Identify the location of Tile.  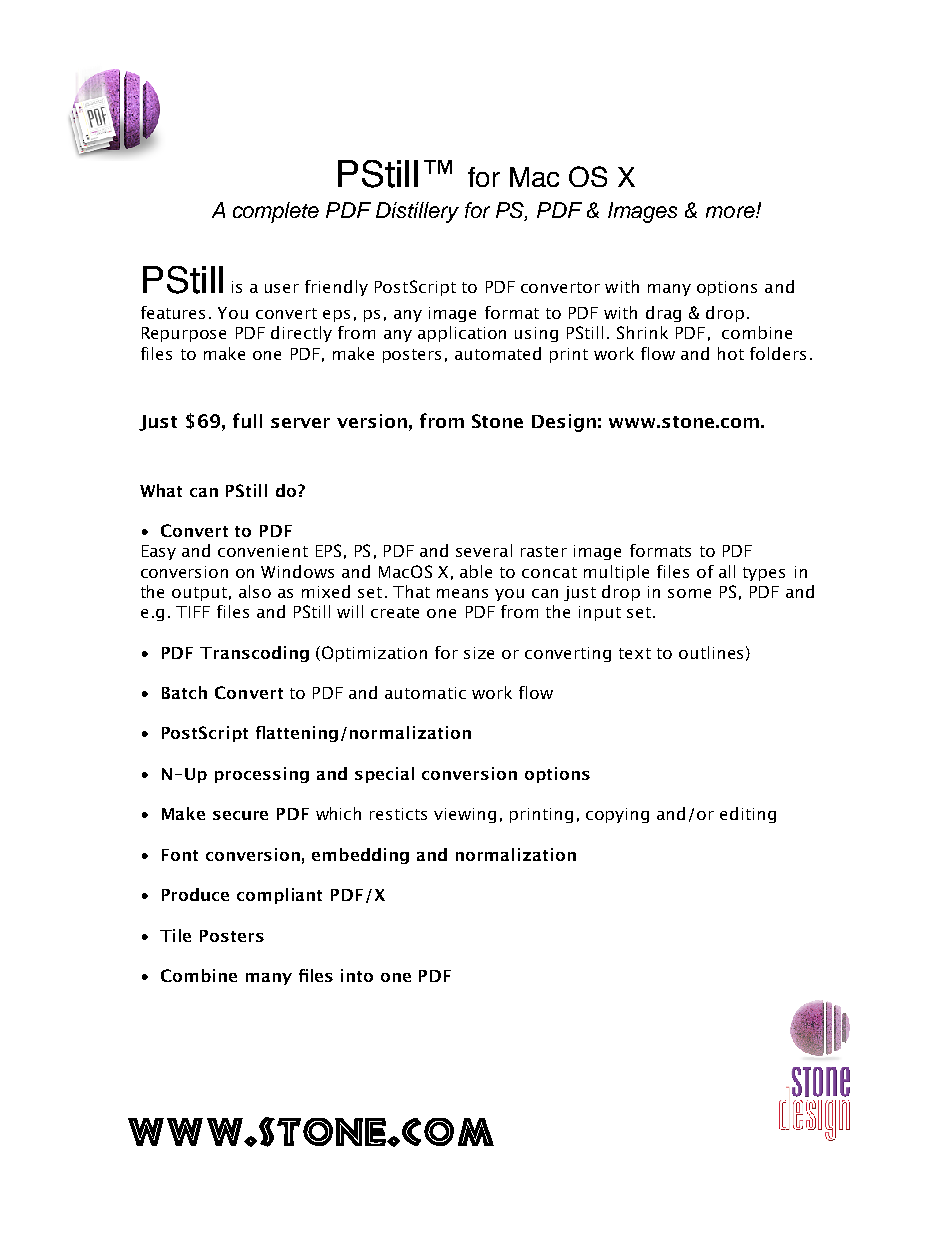
(175, 935).
